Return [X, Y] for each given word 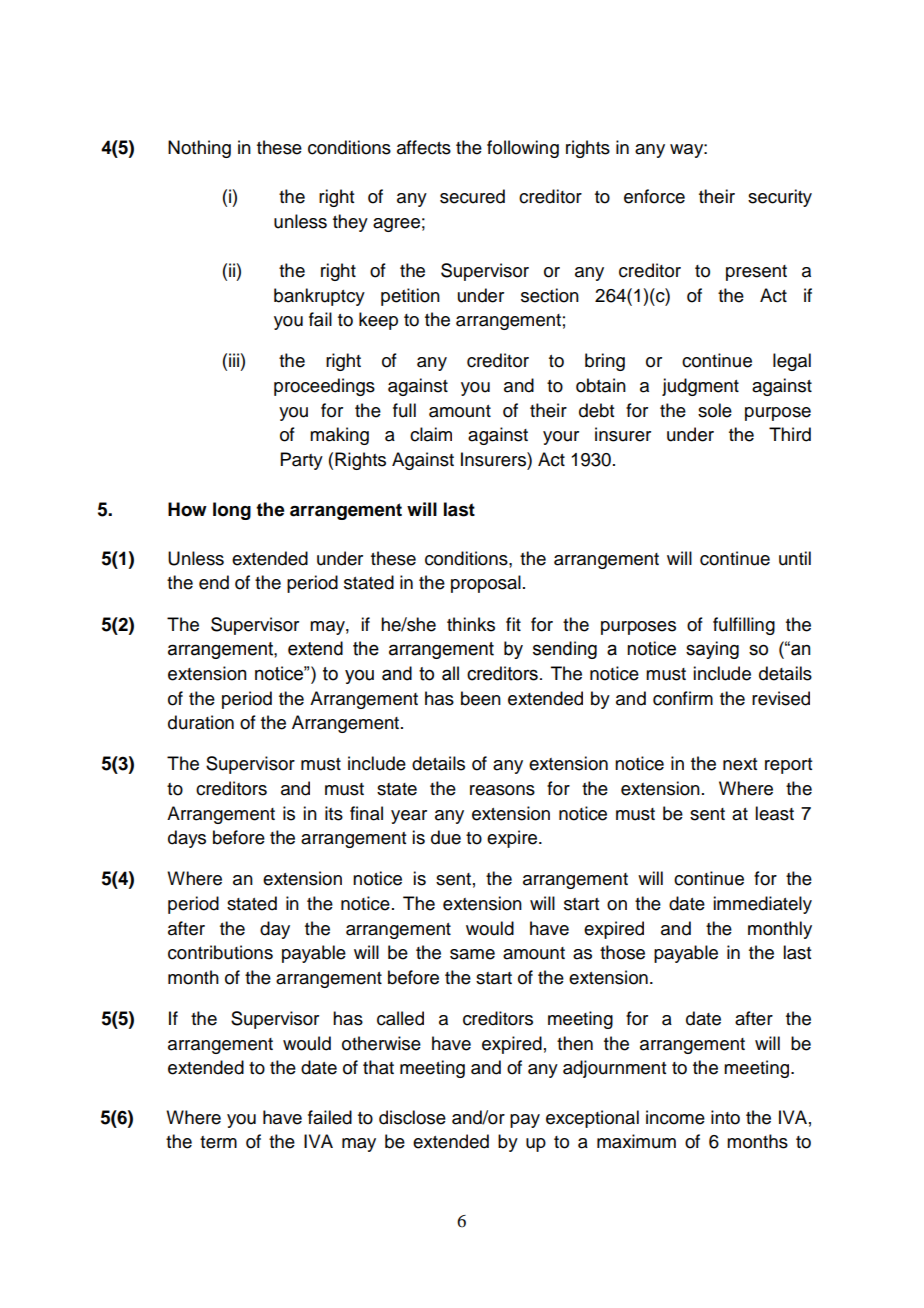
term [218, 1142]
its [334, 813]
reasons [502, 790]
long [232, 511]
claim [431, 434]
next [740, 764]
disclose [412, 1117]
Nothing [199, 149]
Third [790, 434]
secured [472, 196]
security [780, 198]
